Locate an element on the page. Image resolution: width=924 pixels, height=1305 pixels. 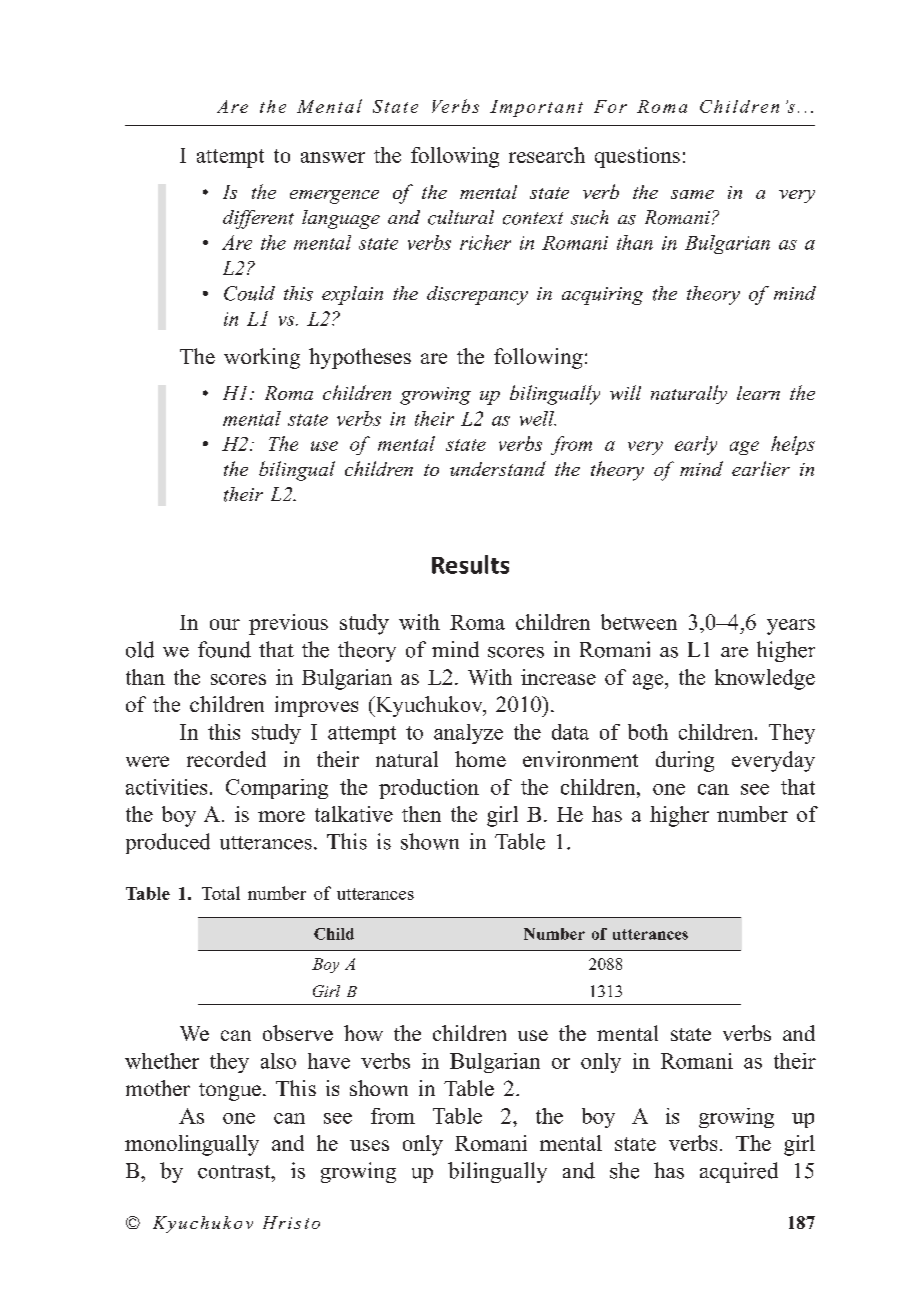
well is located at coordinates (538, 418).
